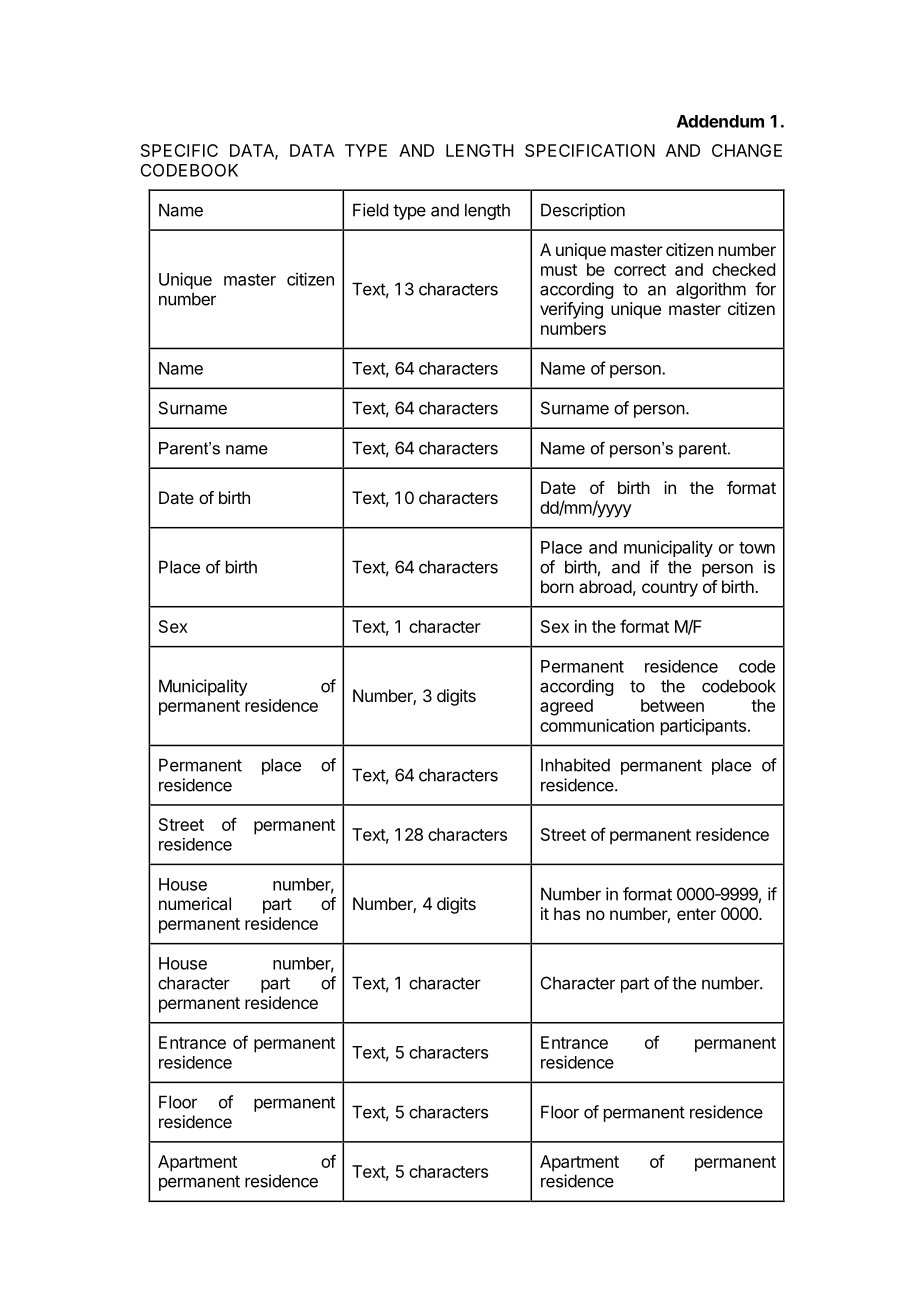 Image resolution: width=924 pixels, height=1308 pixels. I want to click on has, so click(567, 913).
